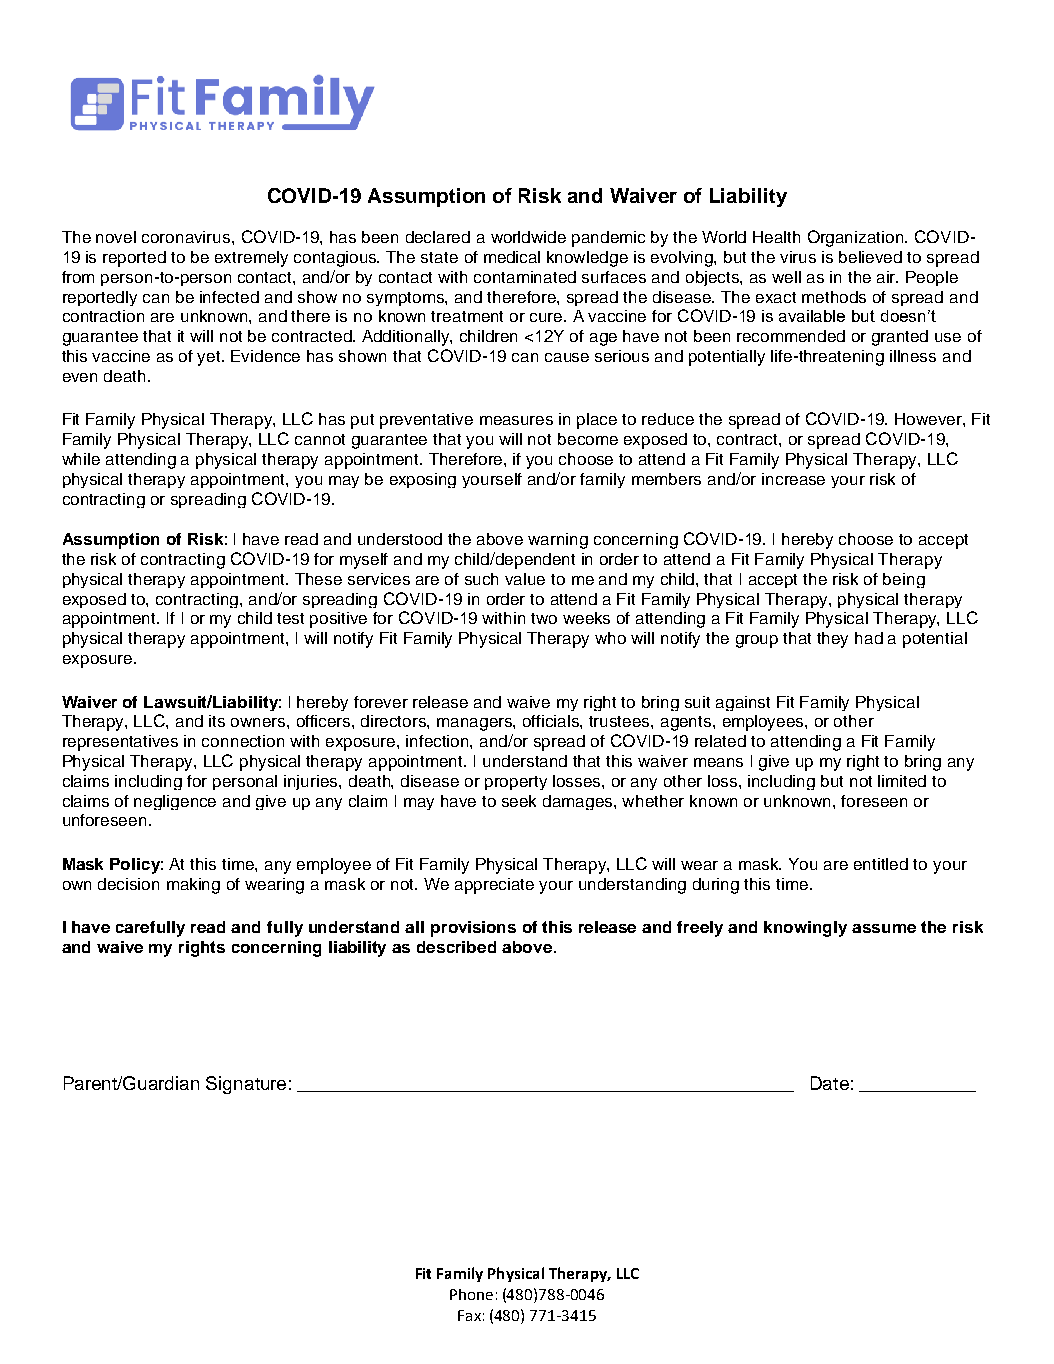 The width and height of the screenshot is (1054, 1364). What do you see at coordinates (229, 297) in the screenshot?
I see `infected` at bounding box center [229, 297].
